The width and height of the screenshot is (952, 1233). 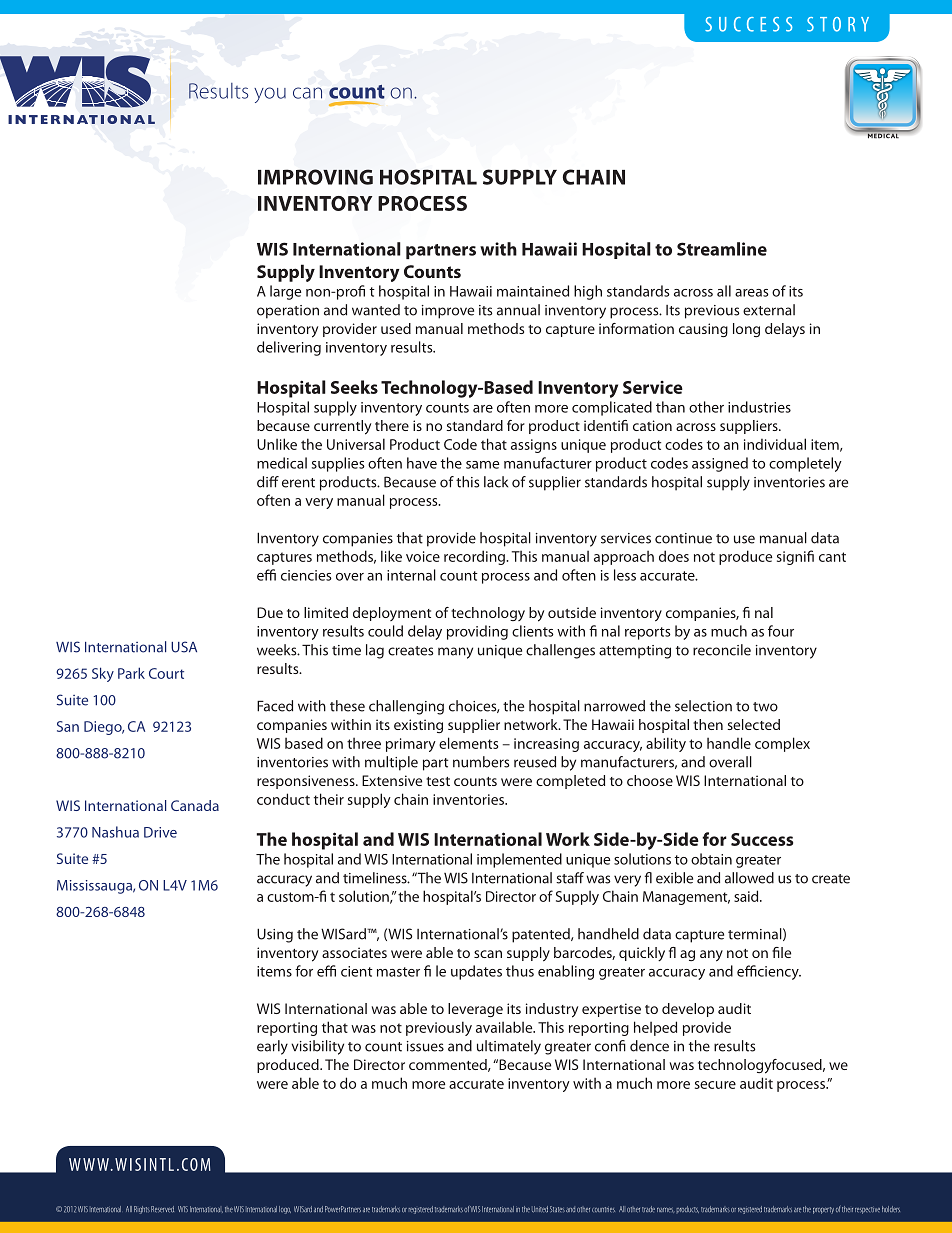 What do you see at coordinates (475, 557) in the screenshot?
I see `recording` at bounding box center [475, 557].
